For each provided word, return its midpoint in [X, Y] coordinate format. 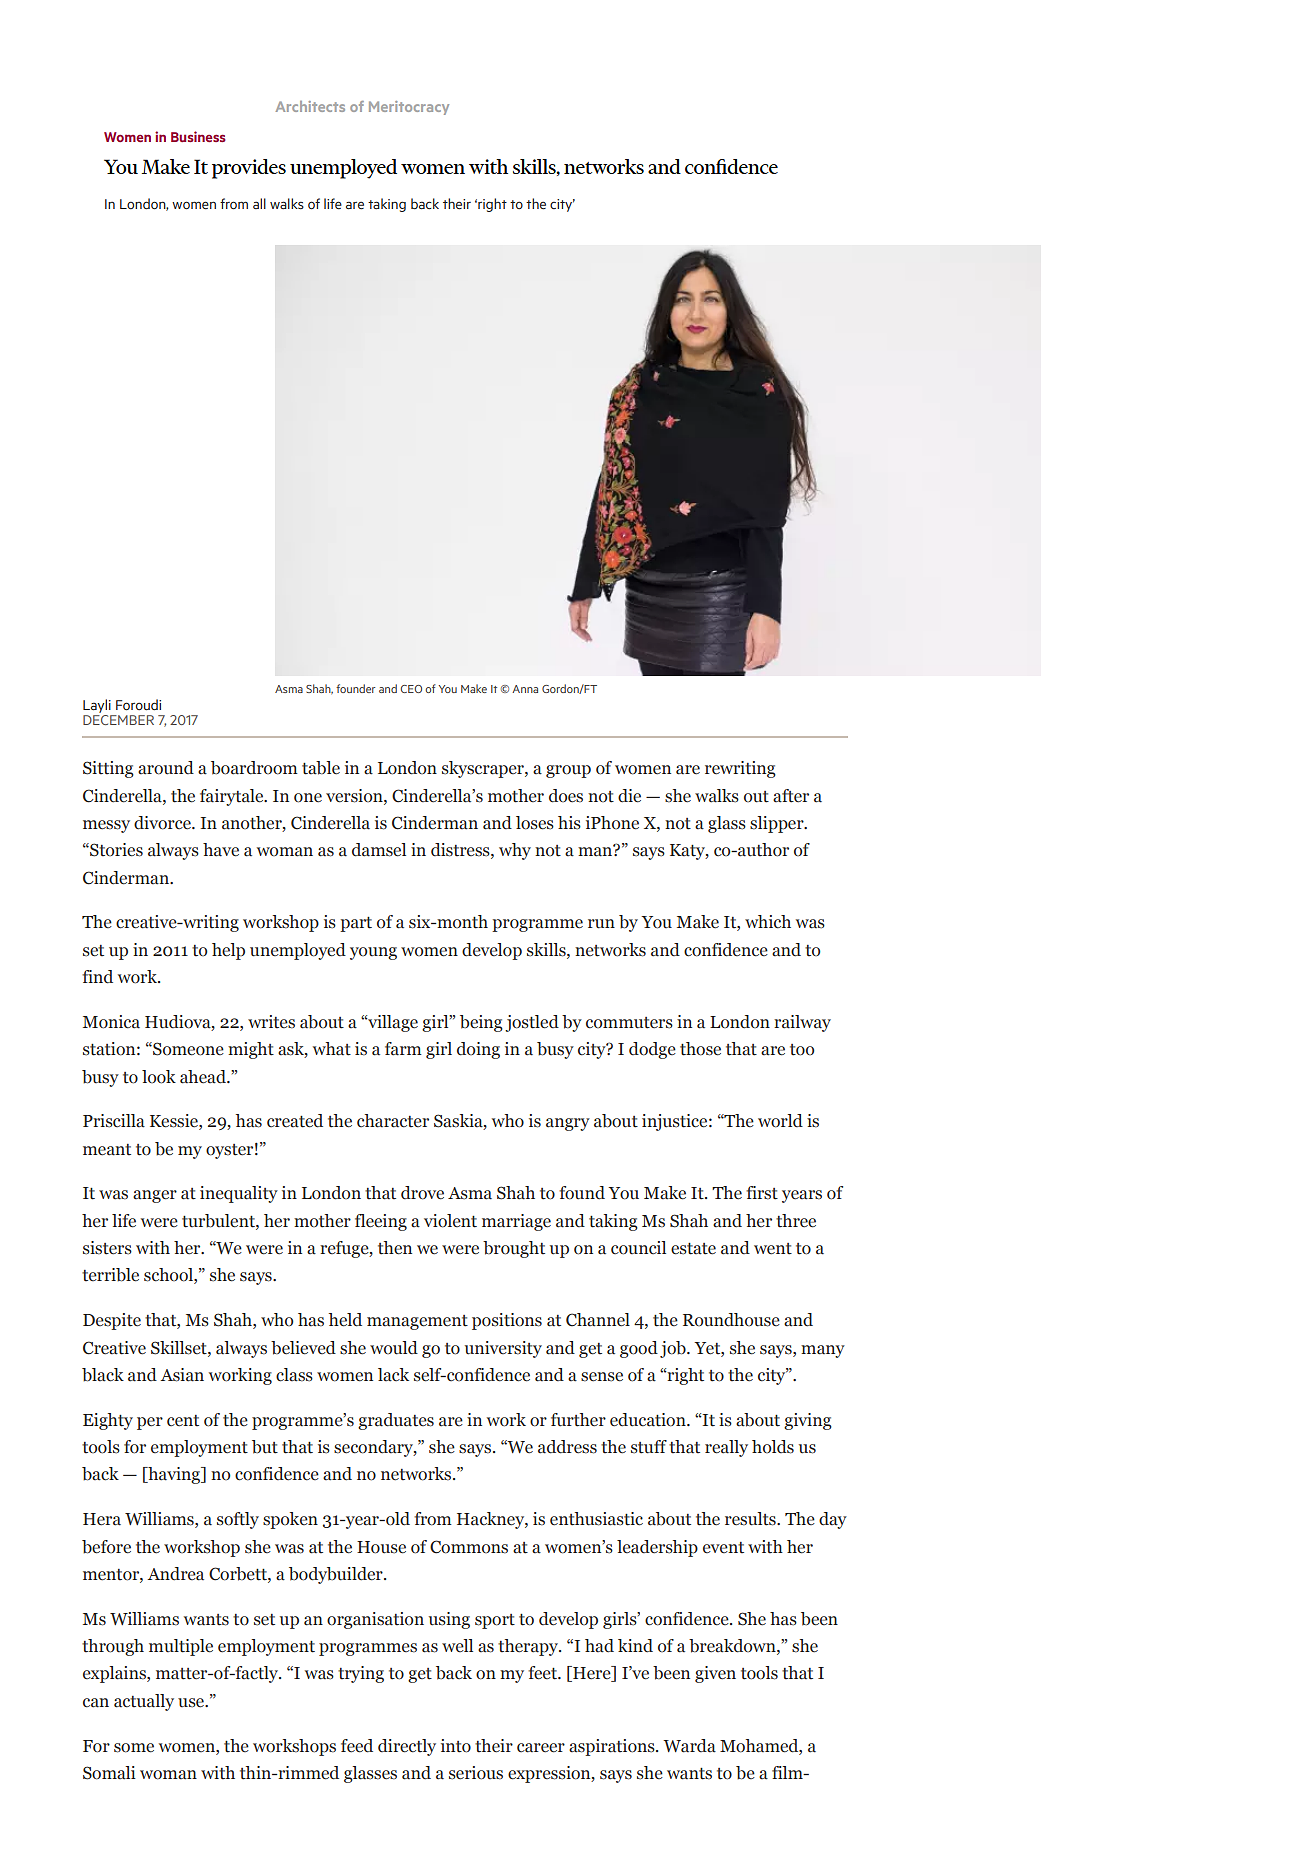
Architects [310, 106]
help [228, 951]
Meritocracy [409, 108]
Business [198, 136]
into [456, 1746]
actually [144, 1702]
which [768, 922]
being [481, 1023]
